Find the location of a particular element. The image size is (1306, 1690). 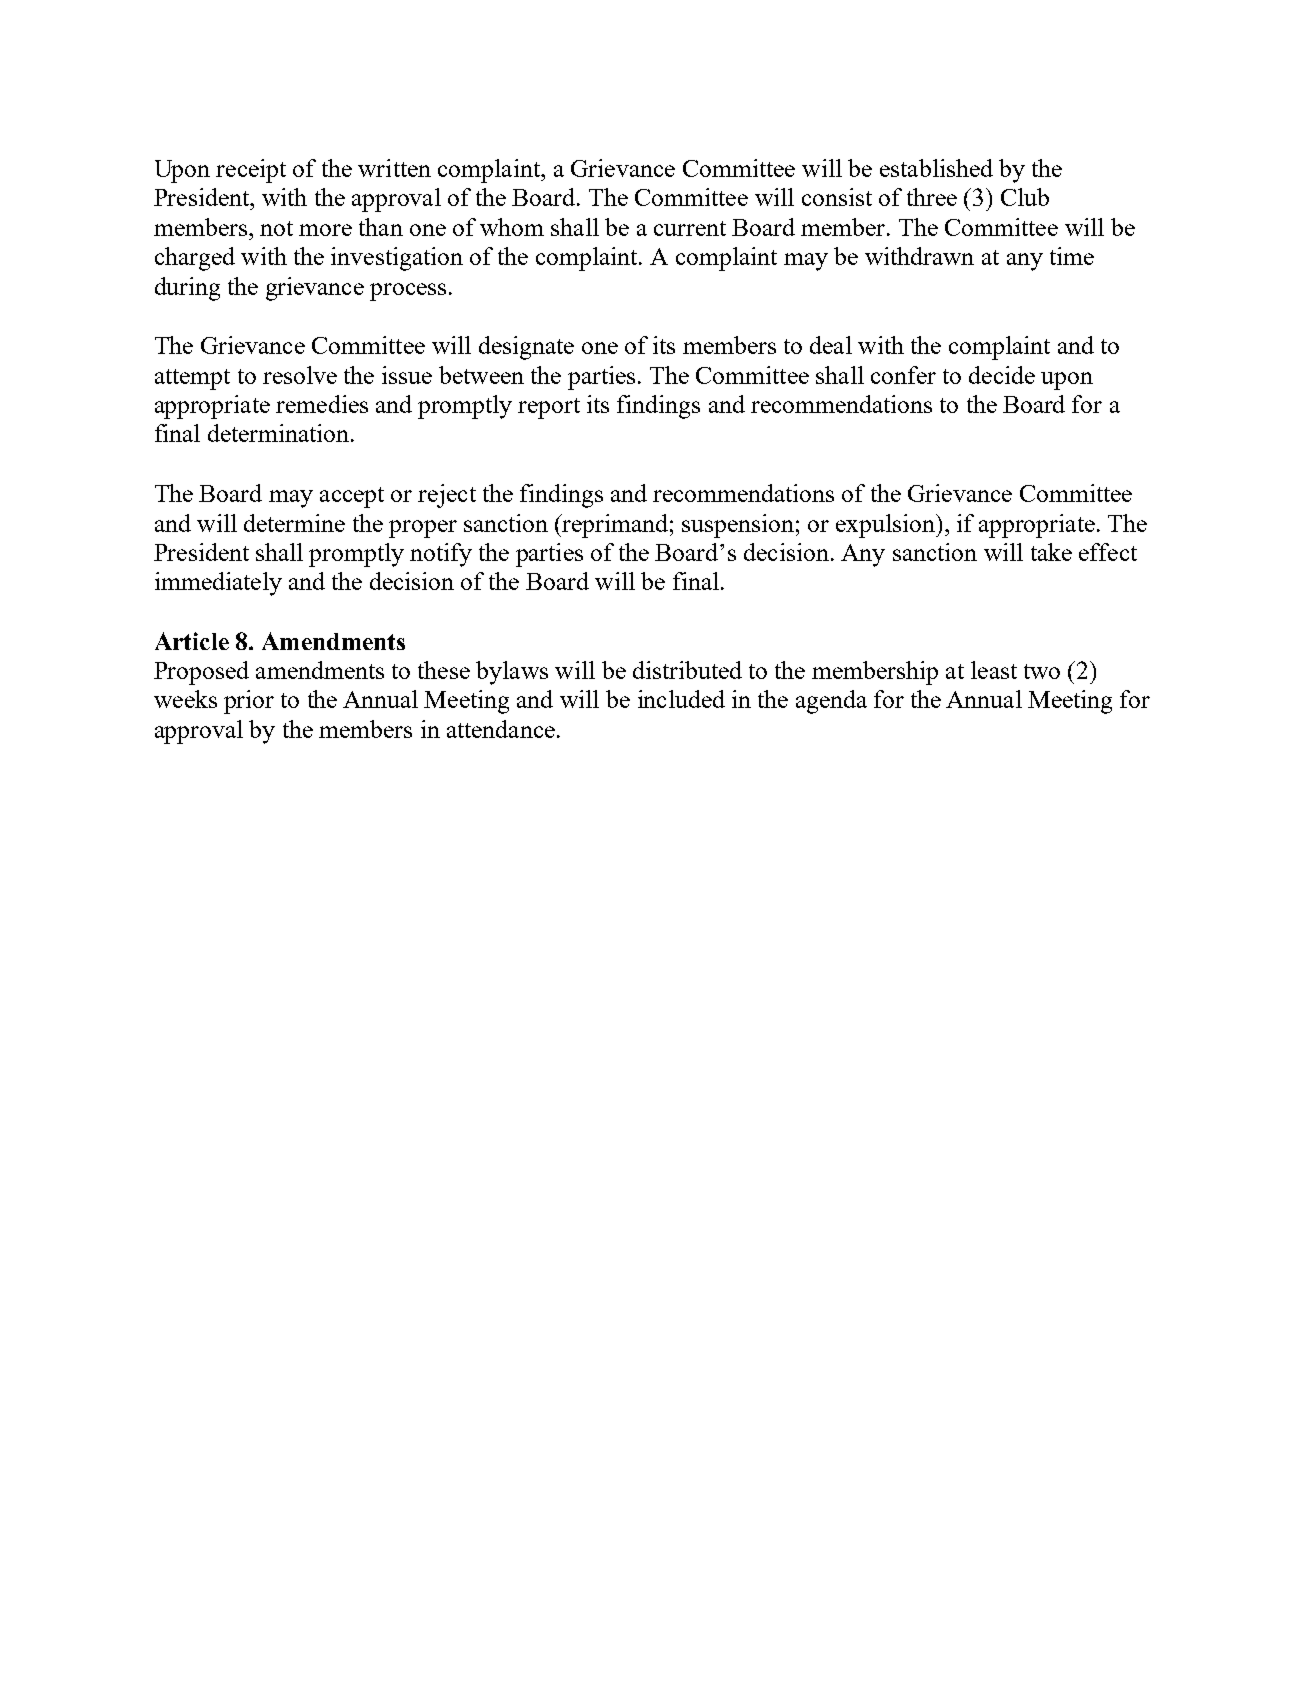

receipt is located at coordinates (251, 171).
